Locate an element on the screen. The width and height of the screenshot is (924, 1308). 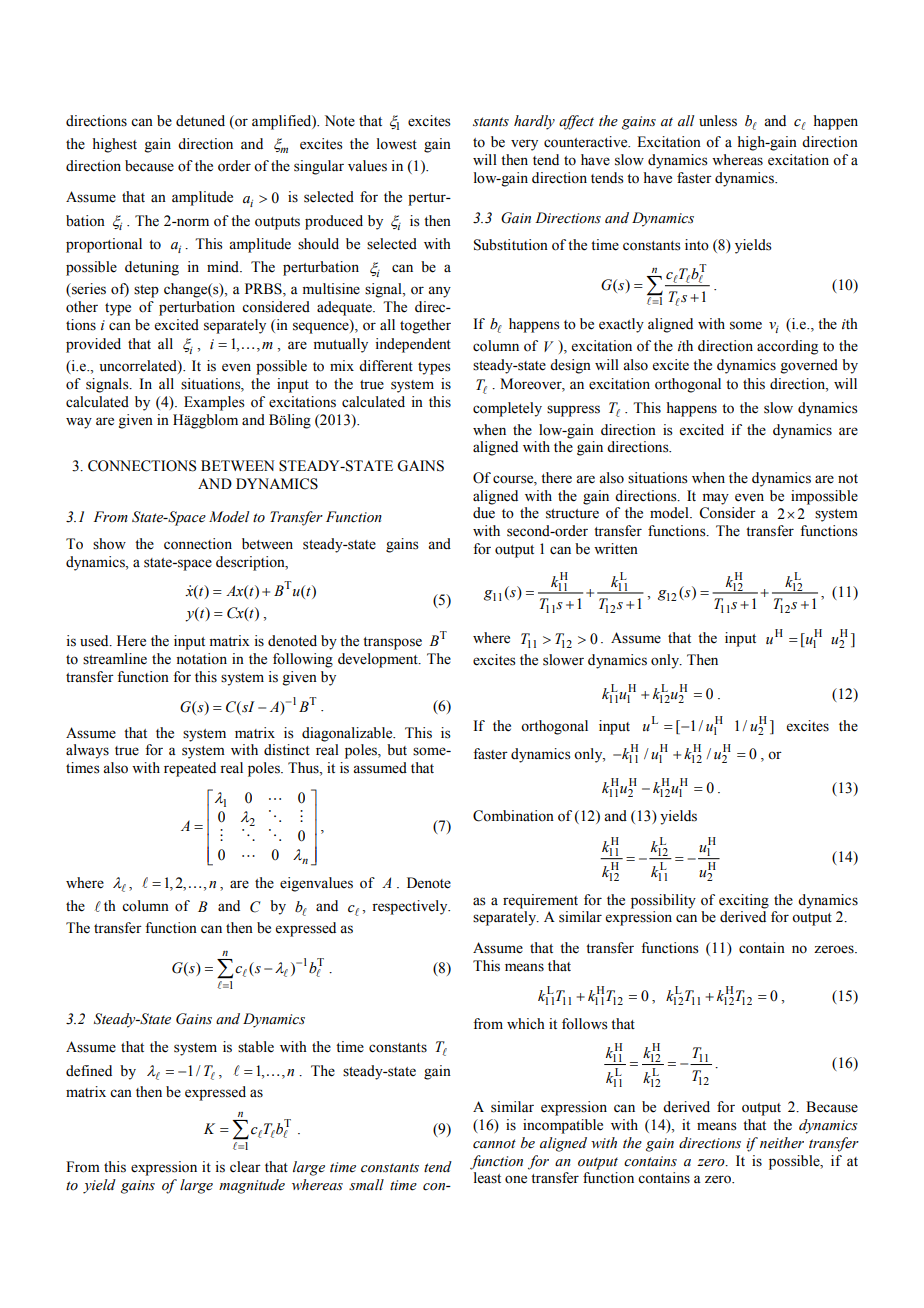
notation is located at coordinates (201, 659).
